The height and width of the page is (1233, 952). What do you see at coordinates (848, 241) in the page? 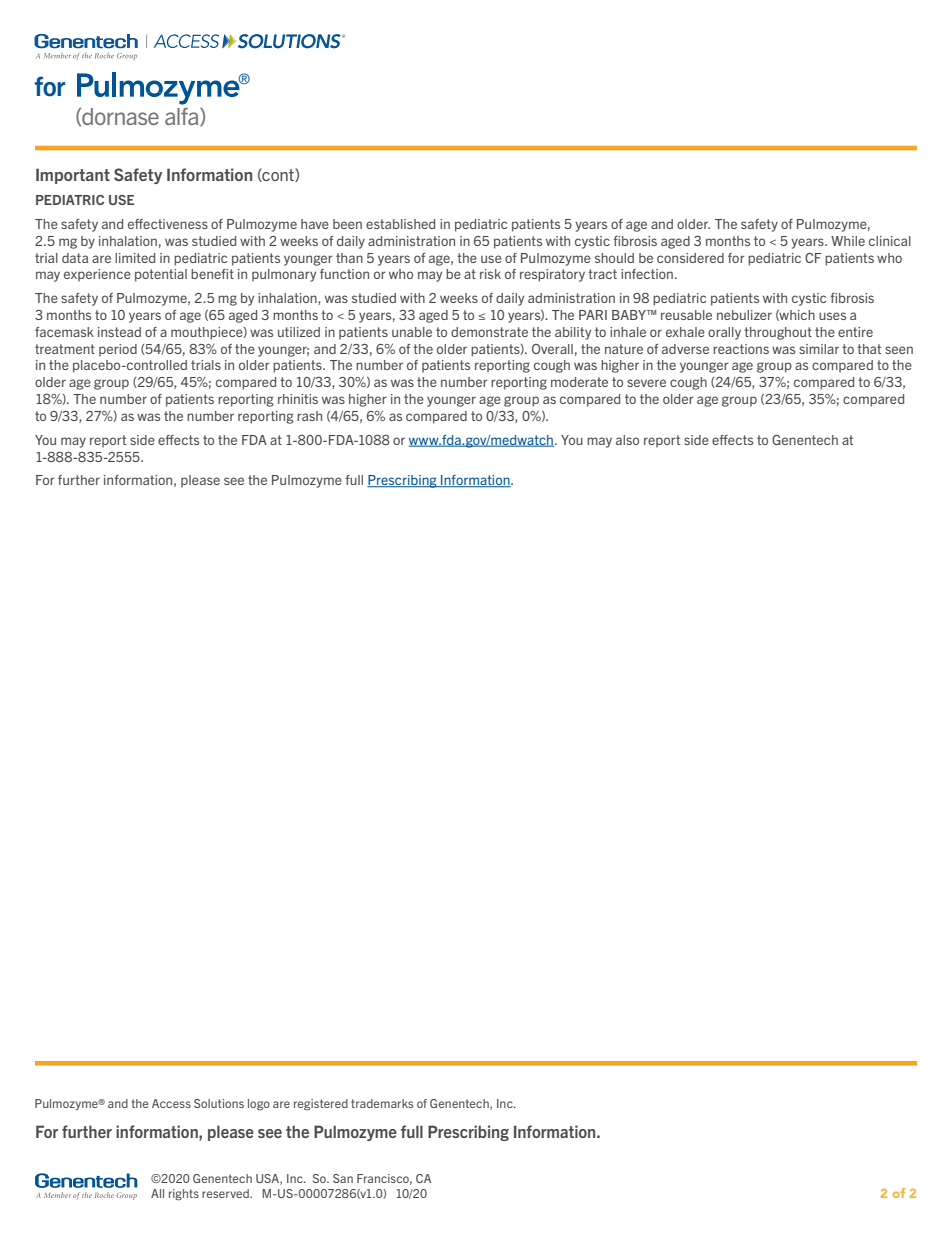
I see `While` at bounding box center [848, 241].
